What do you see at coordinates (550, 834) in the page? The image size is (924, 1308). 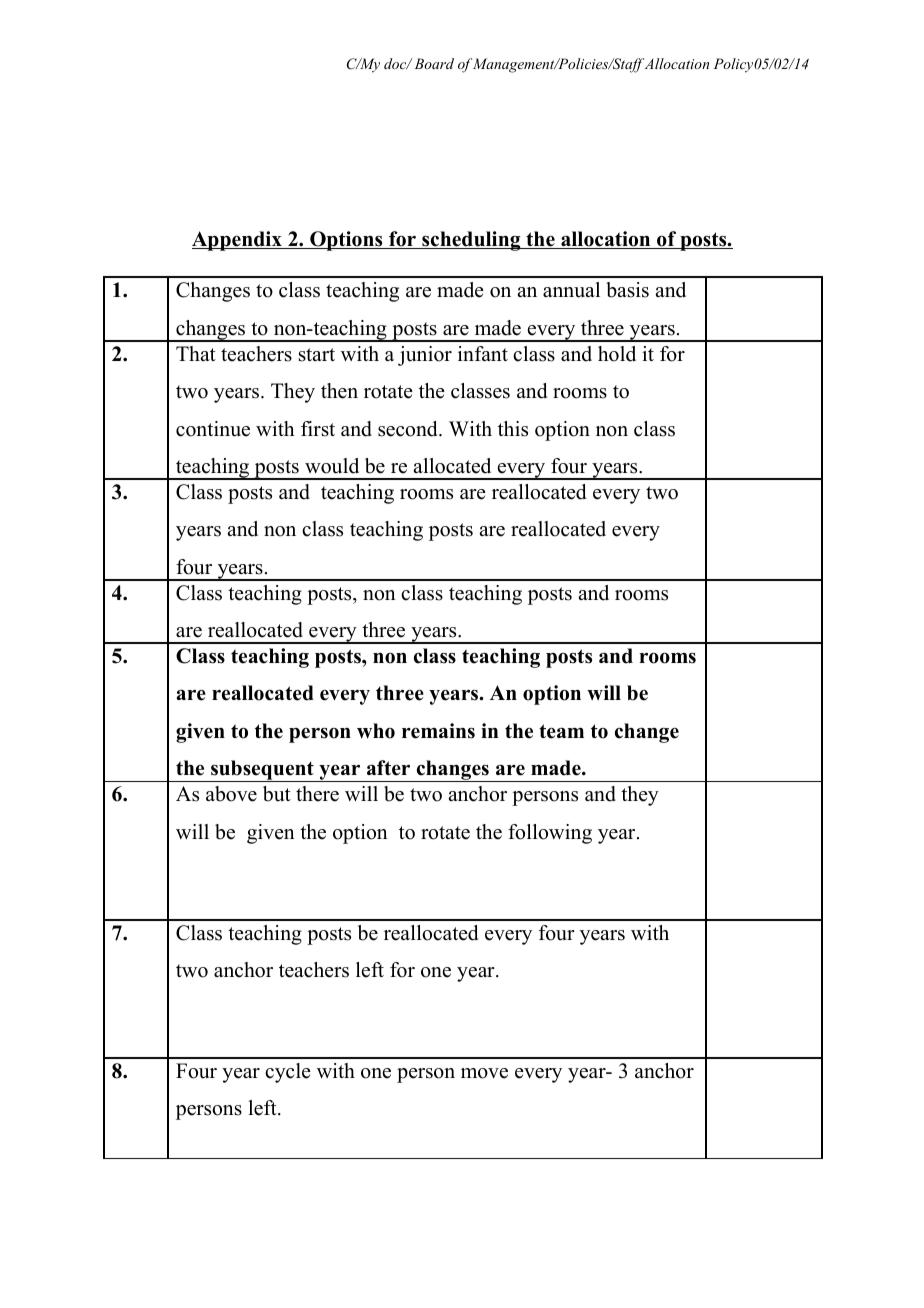 I see `following` at bounding box center [550, 834].
